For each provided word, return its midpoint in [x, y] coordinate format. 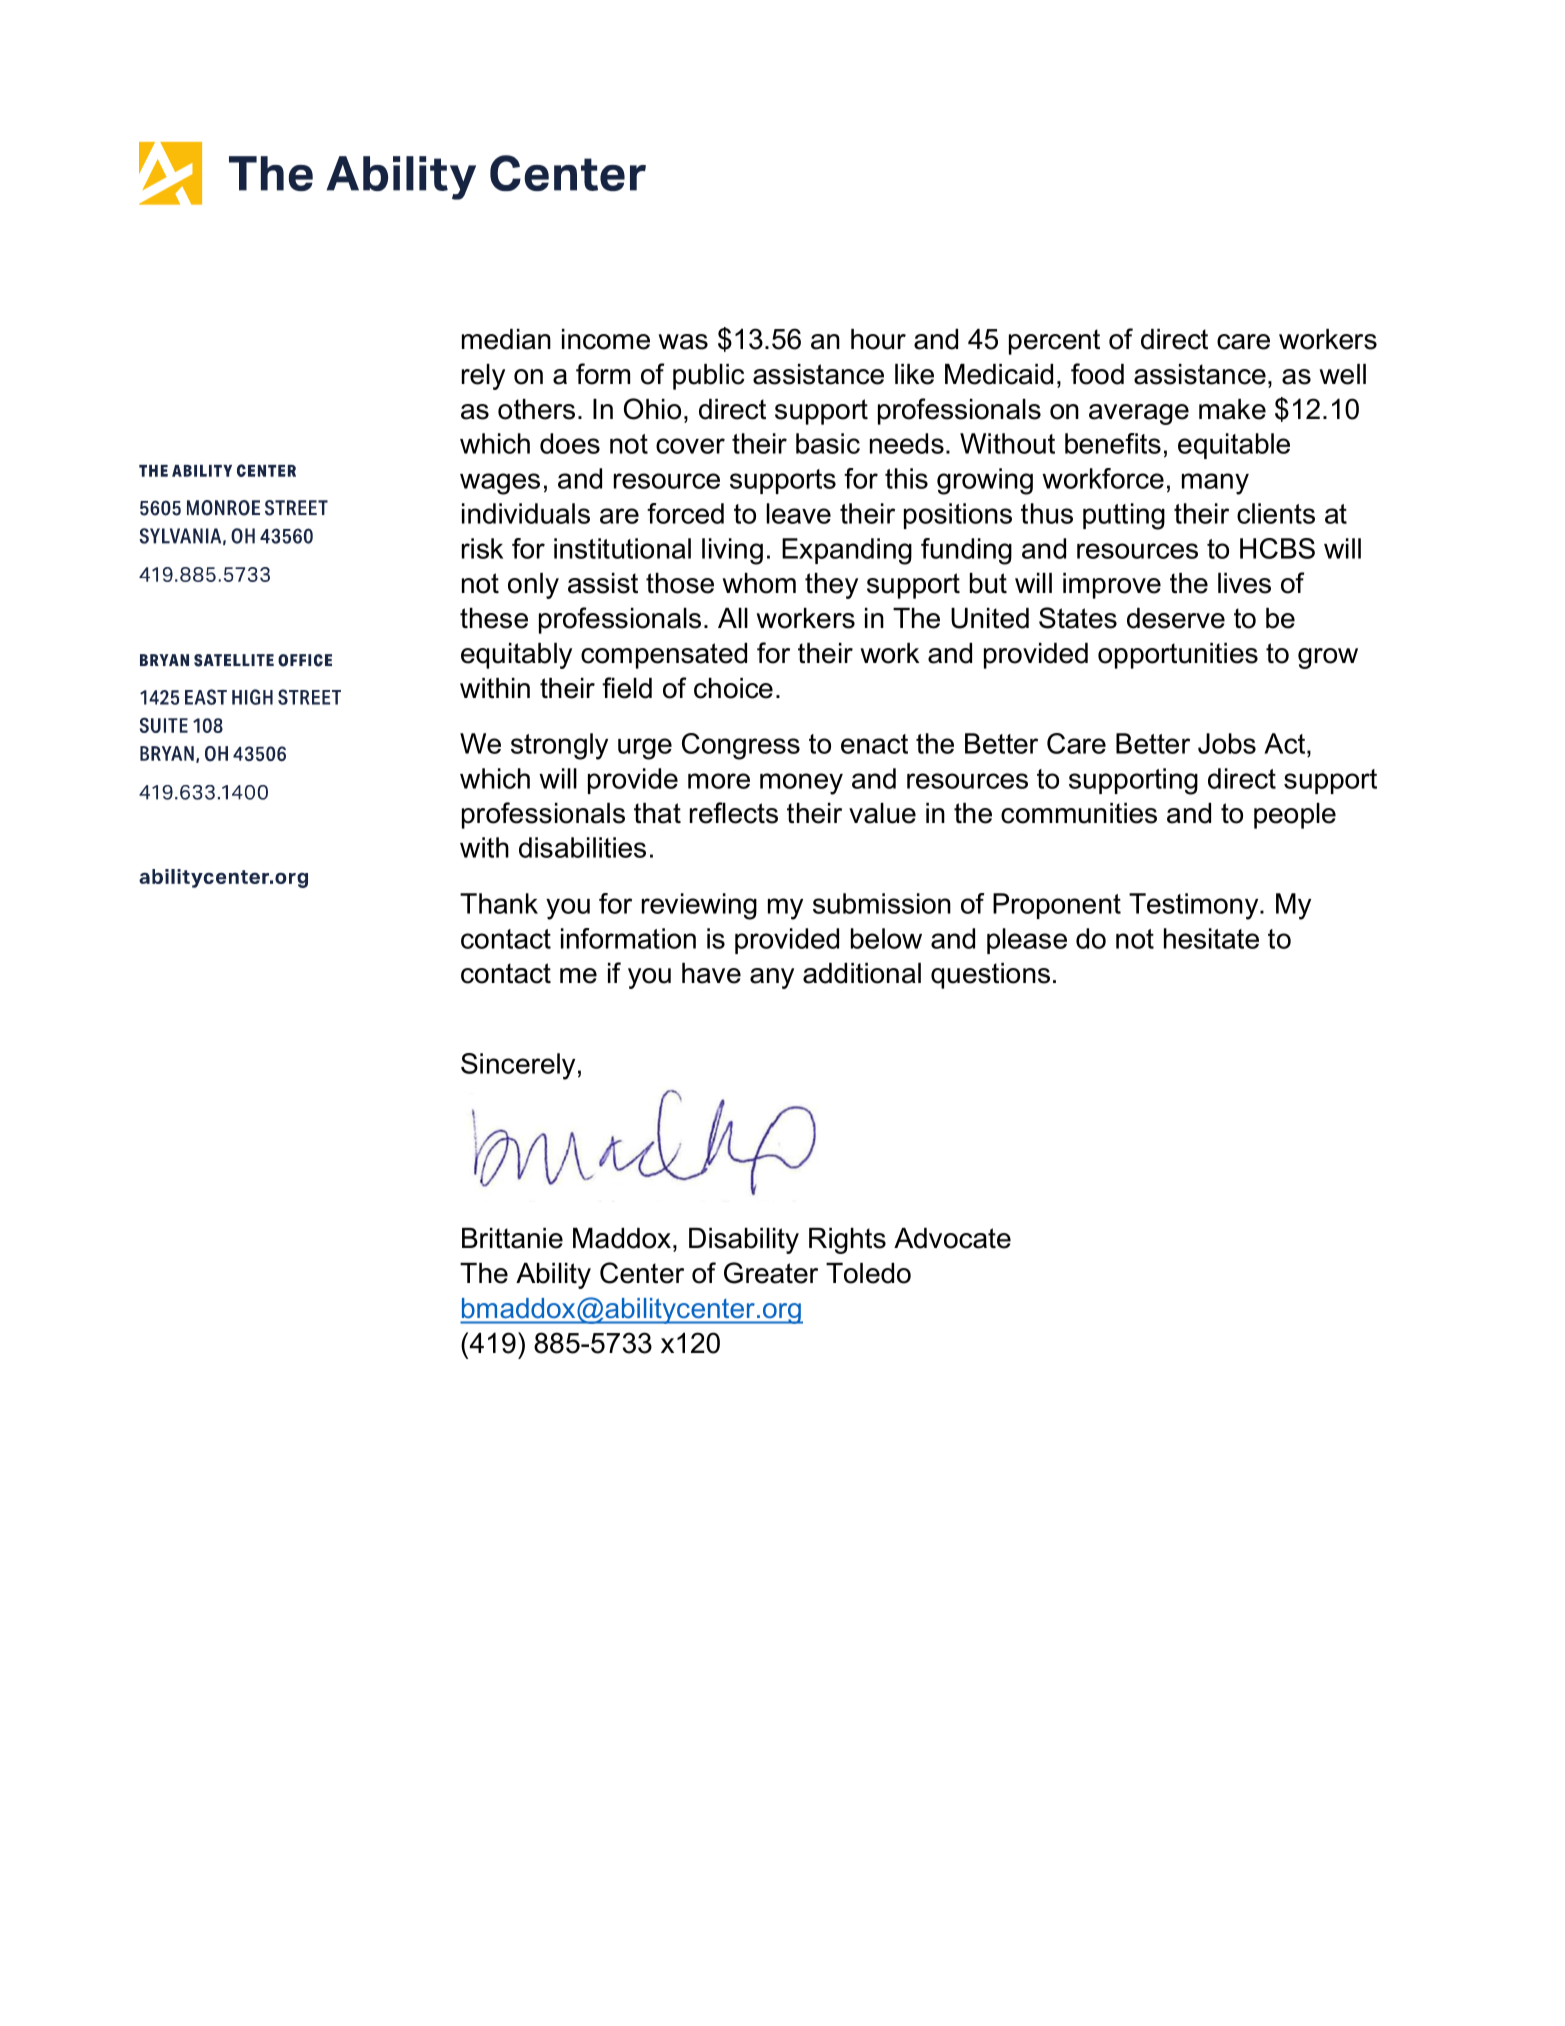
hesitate [1211, 938]
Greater [771, 1273]
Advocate [952, 1238]
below [886, 938]
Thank [499, 903]
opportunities [1178, 656]
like [914, 374]
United [990, 618]
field [627, 688]
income [606, 339]
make [1232, 409]
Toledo [868, 1273]
